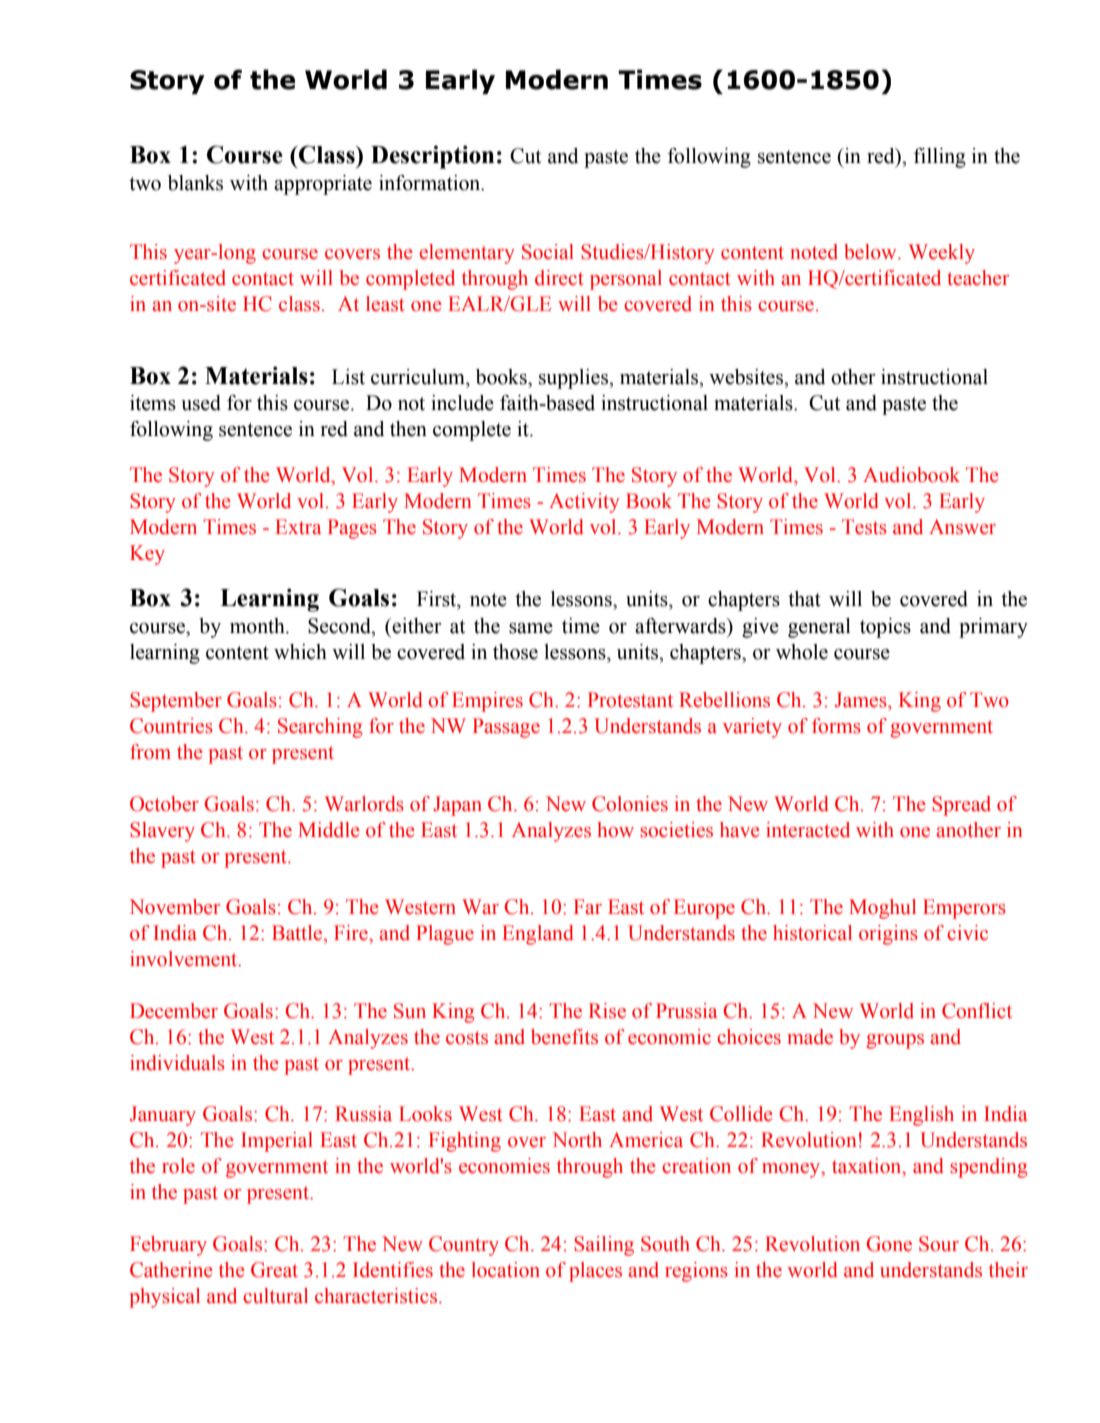 The image size is (1100, 1423). Describe the element at coordinates (298, 933) in the screenshot. I see `Battle` at that location.
